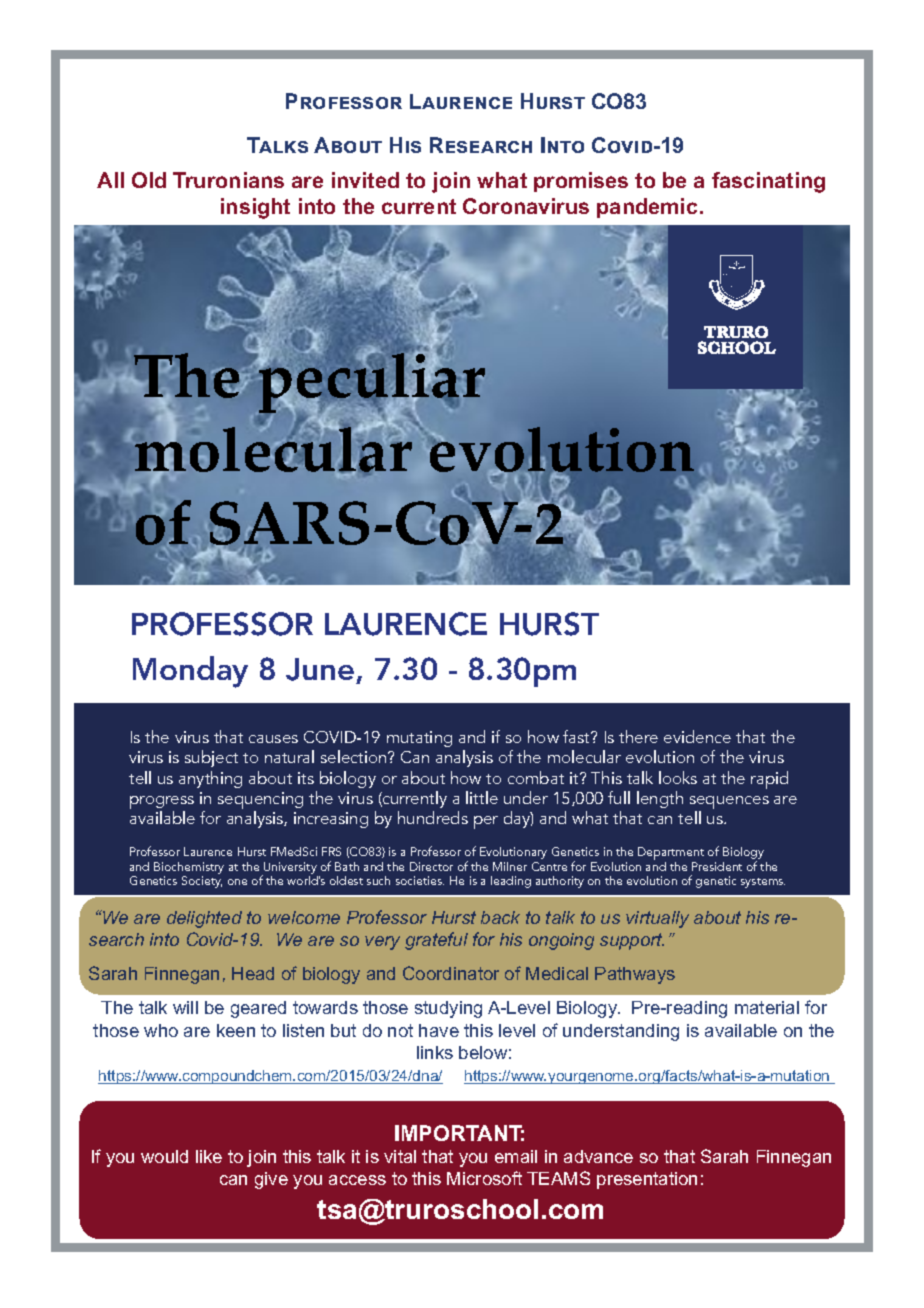 Image resolution: width=924 pixels, height=1308 pixels. I want to click on Department, so click(671, 853).
